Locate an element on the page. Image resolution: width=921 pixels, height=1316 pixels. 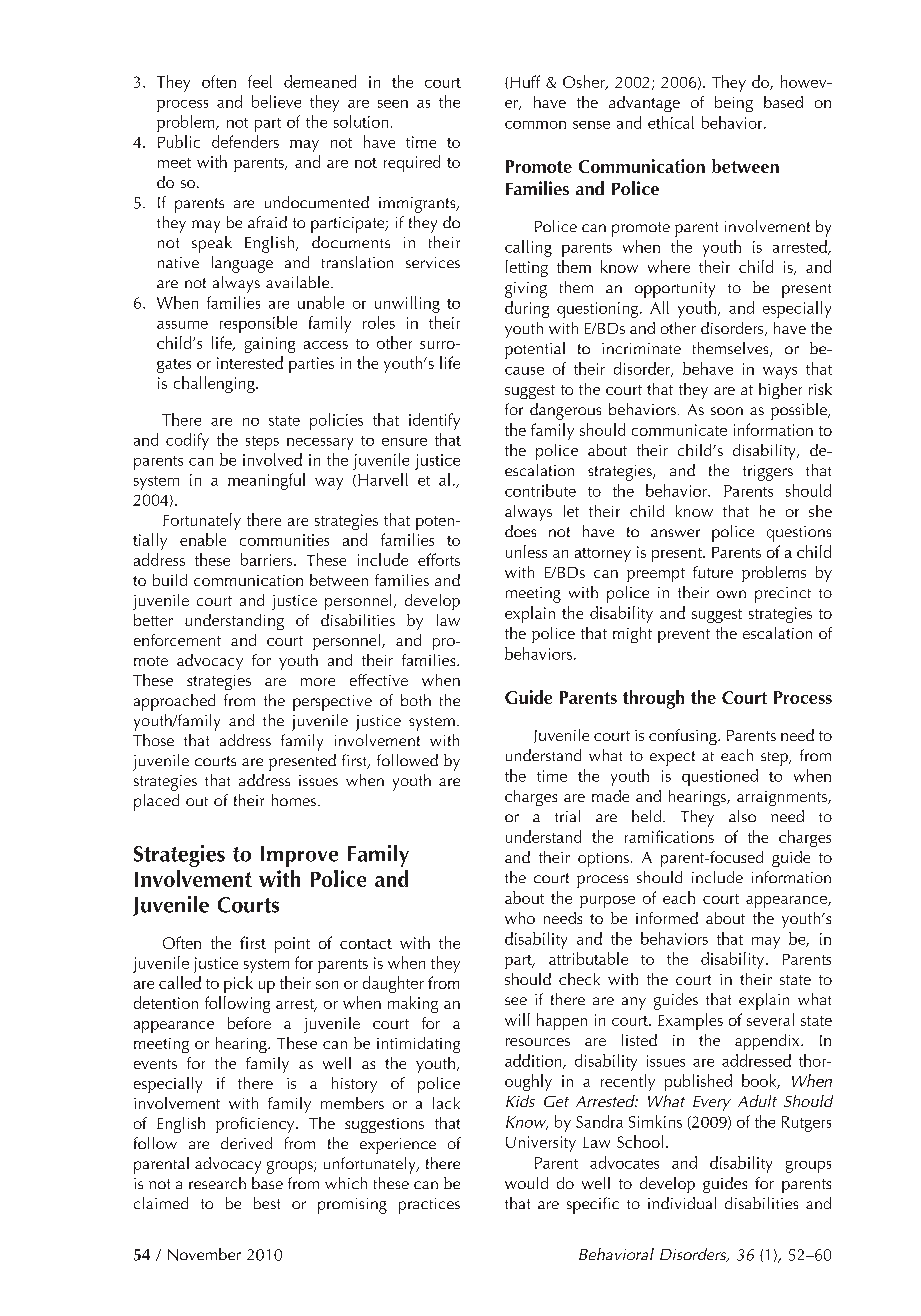
homes is located at coordinates (294, 800).
